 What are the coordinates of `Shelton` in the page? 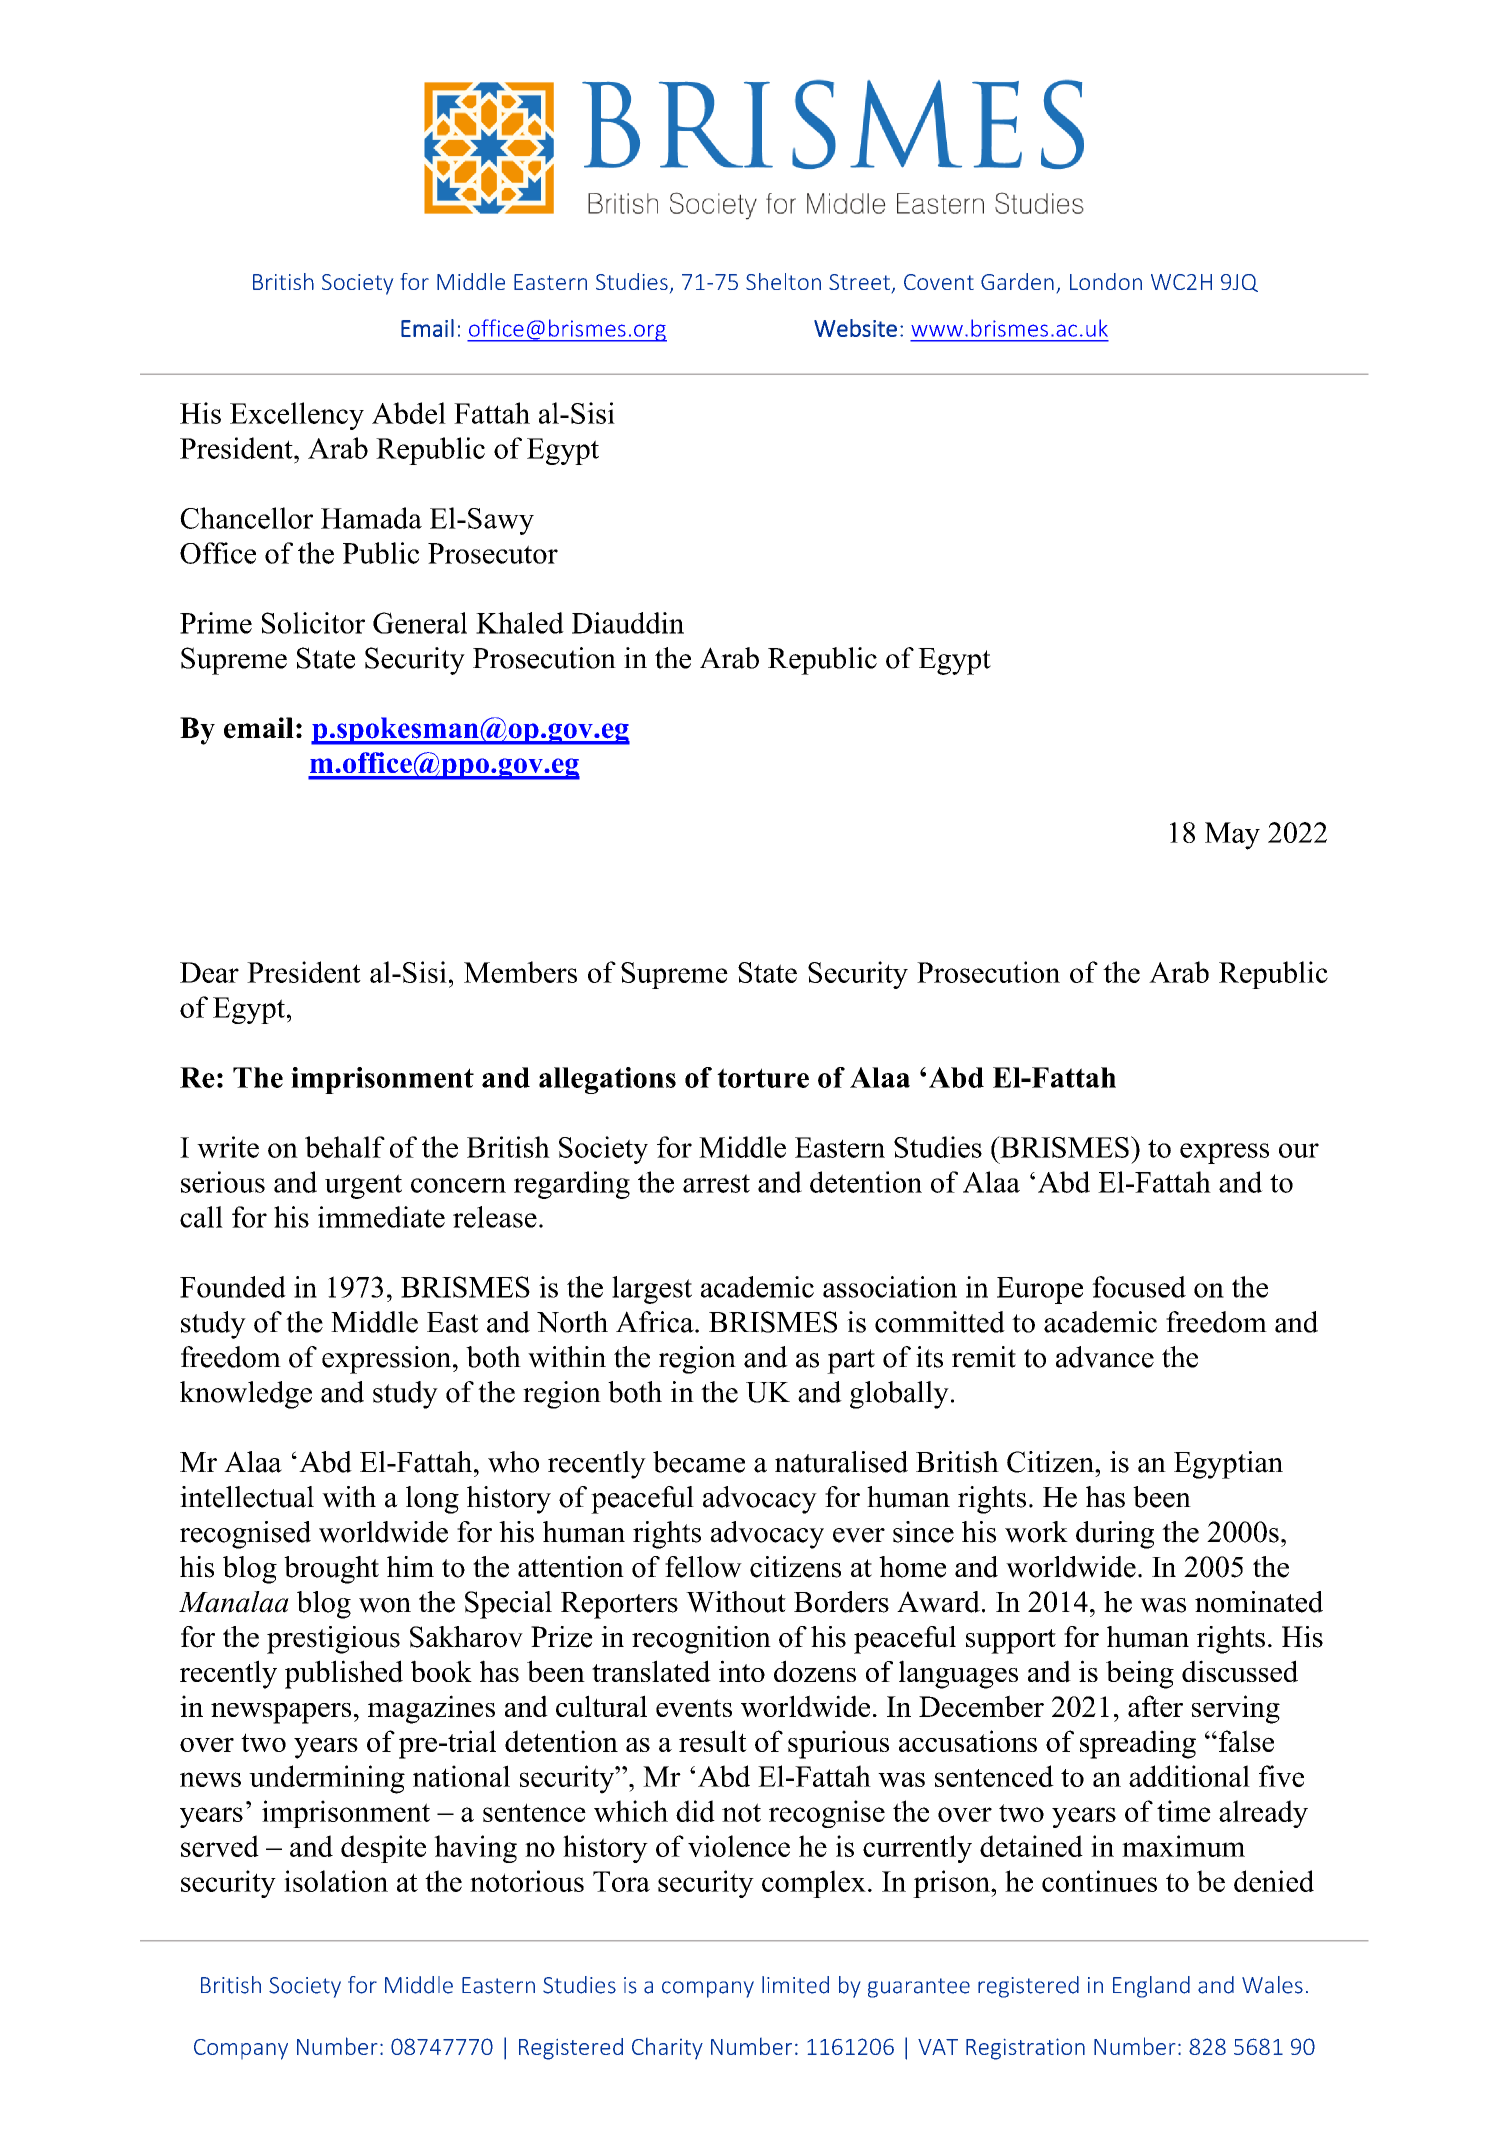 It's located at (783, 281).
